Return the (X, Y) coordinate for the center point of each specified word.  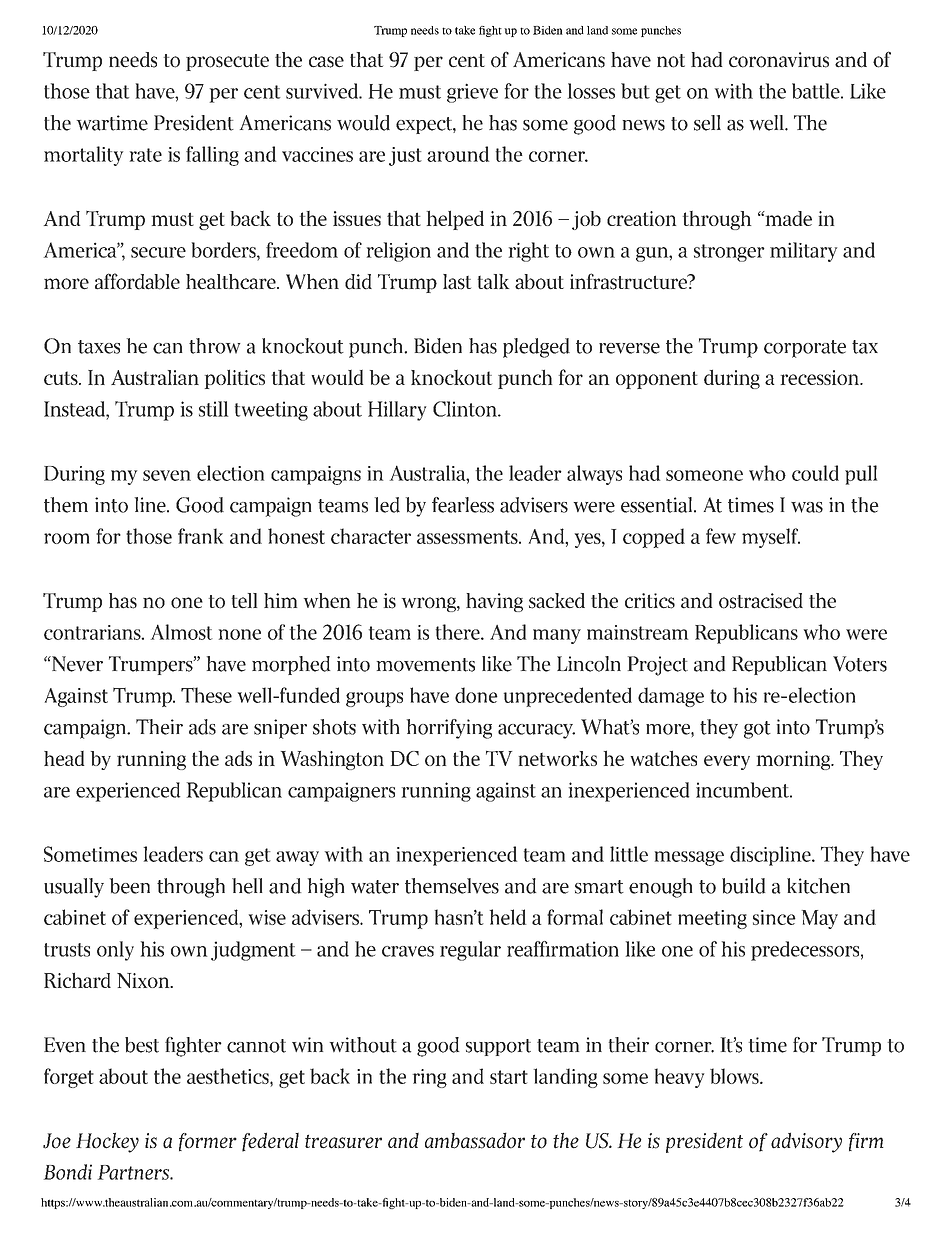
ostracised (761, 601)
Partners (135, 1172)
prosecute (227, 62)
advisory (806, 1142)
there (459, 632)
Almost (182, 632)
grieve (472, 93)
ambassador (475, 1140)
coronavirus (779, 60)
